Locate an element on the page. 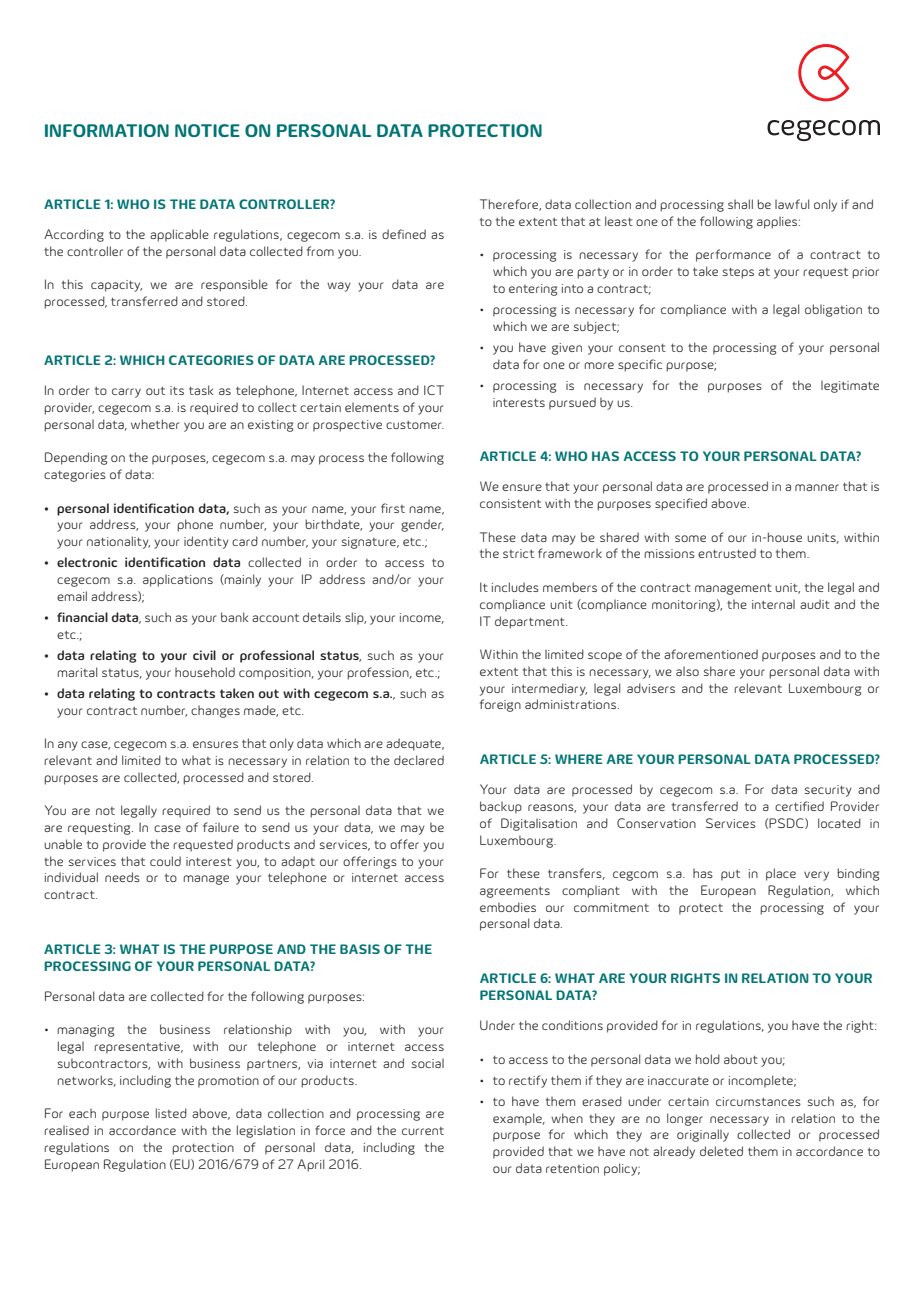  civil is located at coordinates (204, 655).
